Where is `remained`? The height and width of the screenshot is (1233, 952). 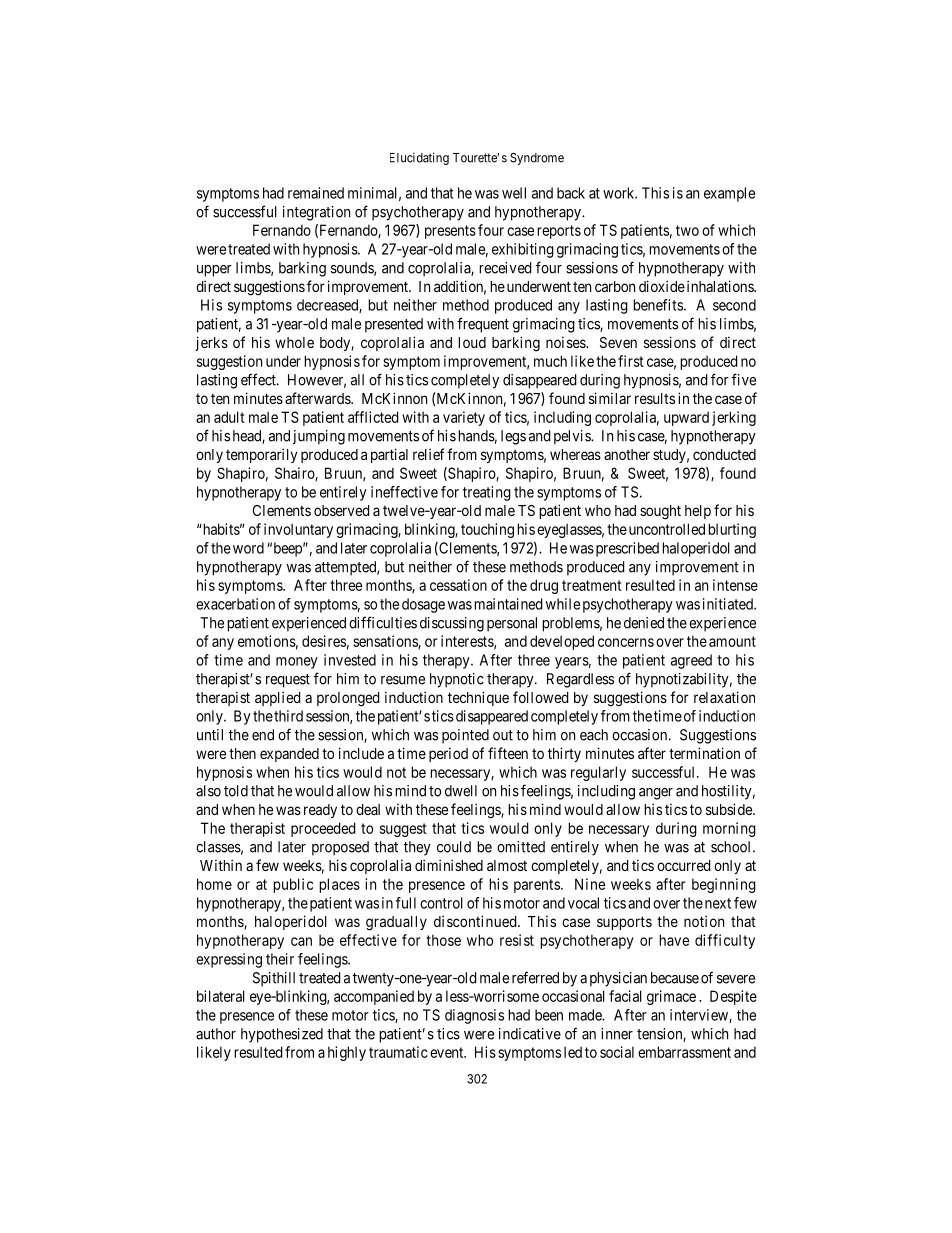
remained is located at coordinates (316, 193).
